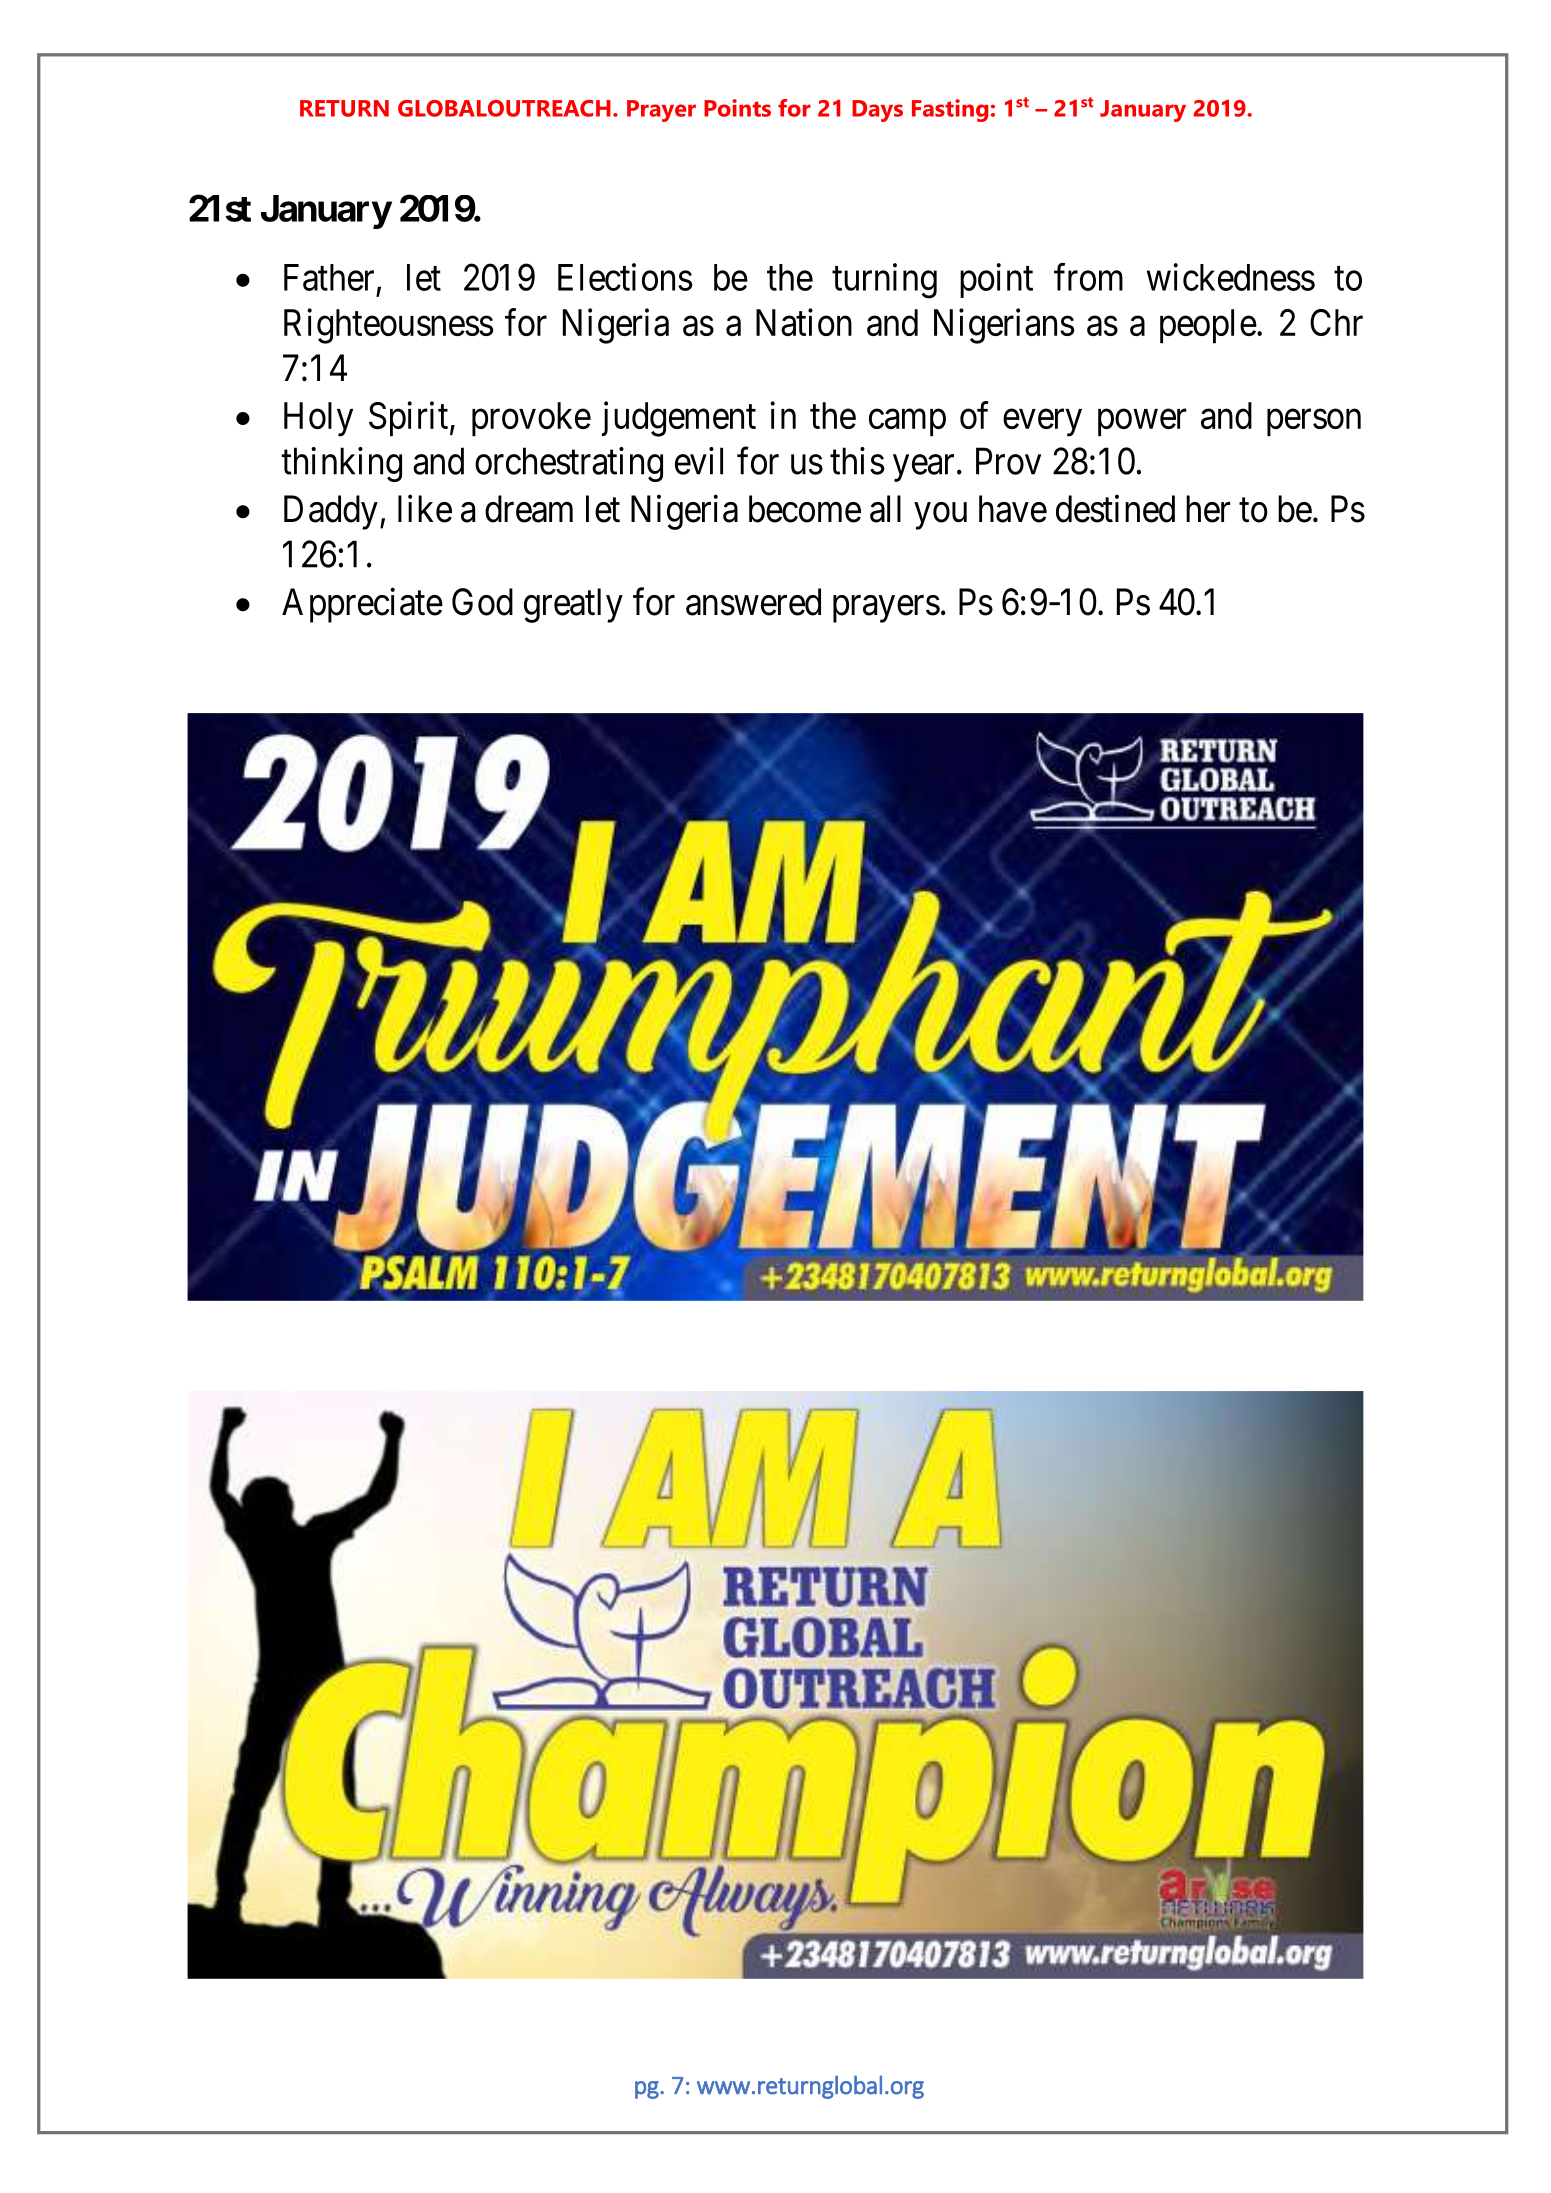 This image has width=1551, height=2193. What do you see at coordinates (318, 419) in the image?
I see `Holy` at bounding box center [318, 419].
